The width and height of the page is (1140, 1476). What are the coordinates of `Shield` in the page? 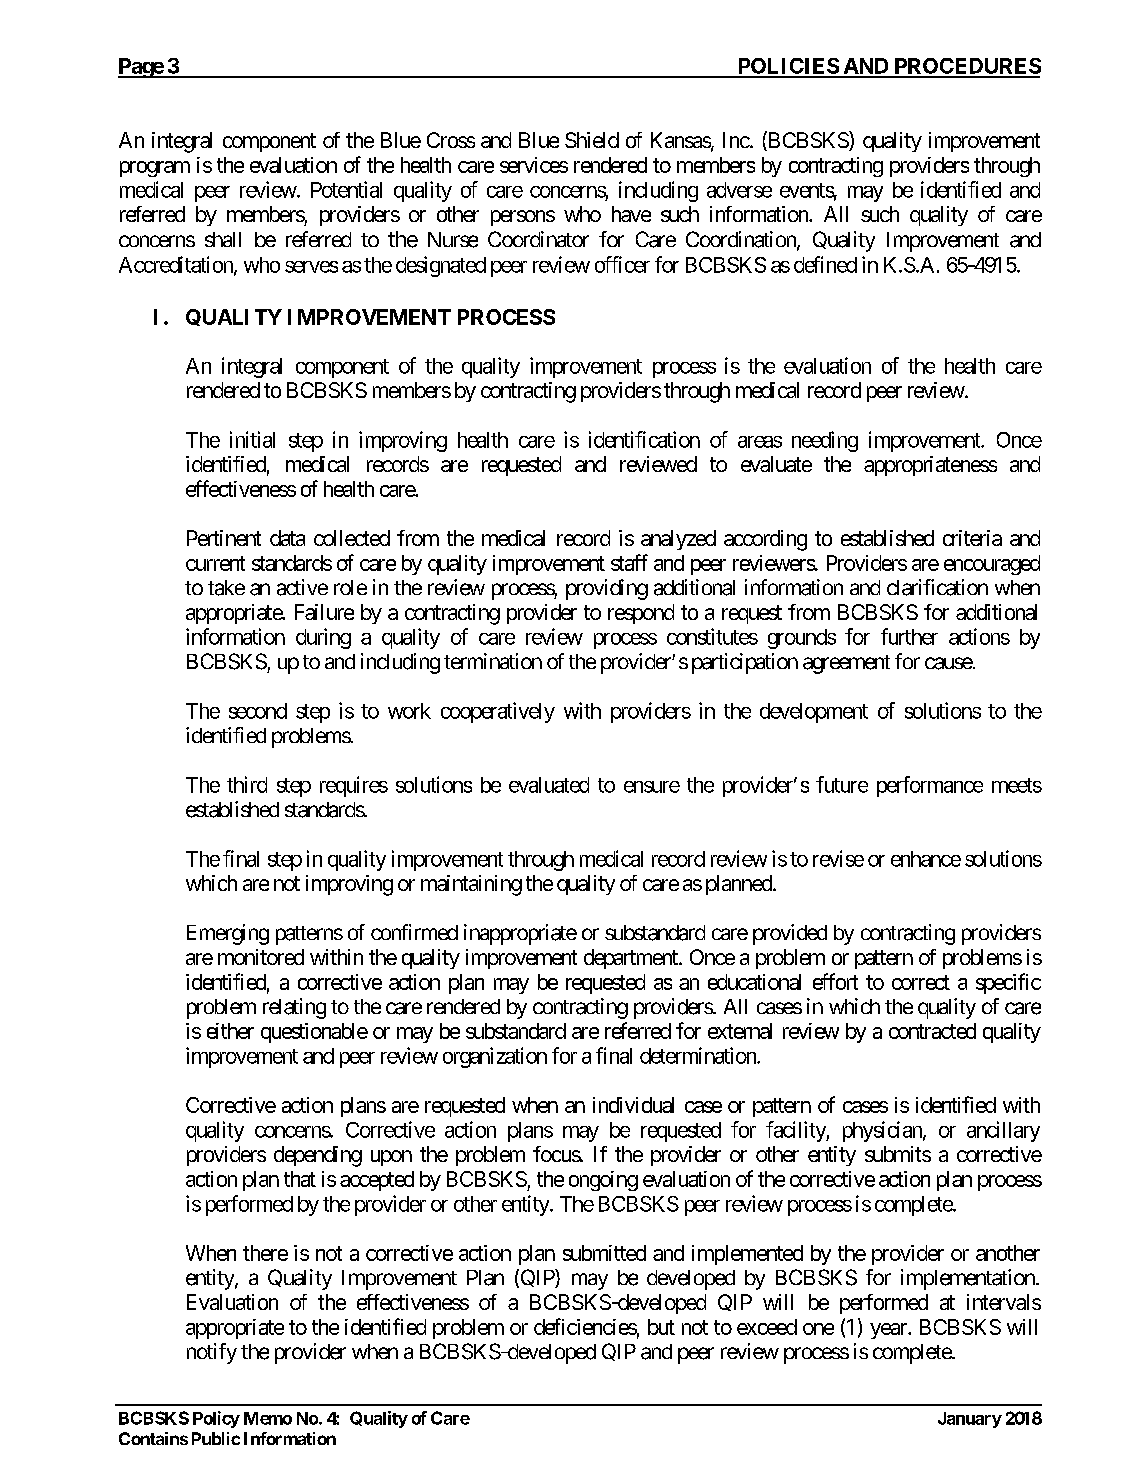 It's located at (592, 140).
